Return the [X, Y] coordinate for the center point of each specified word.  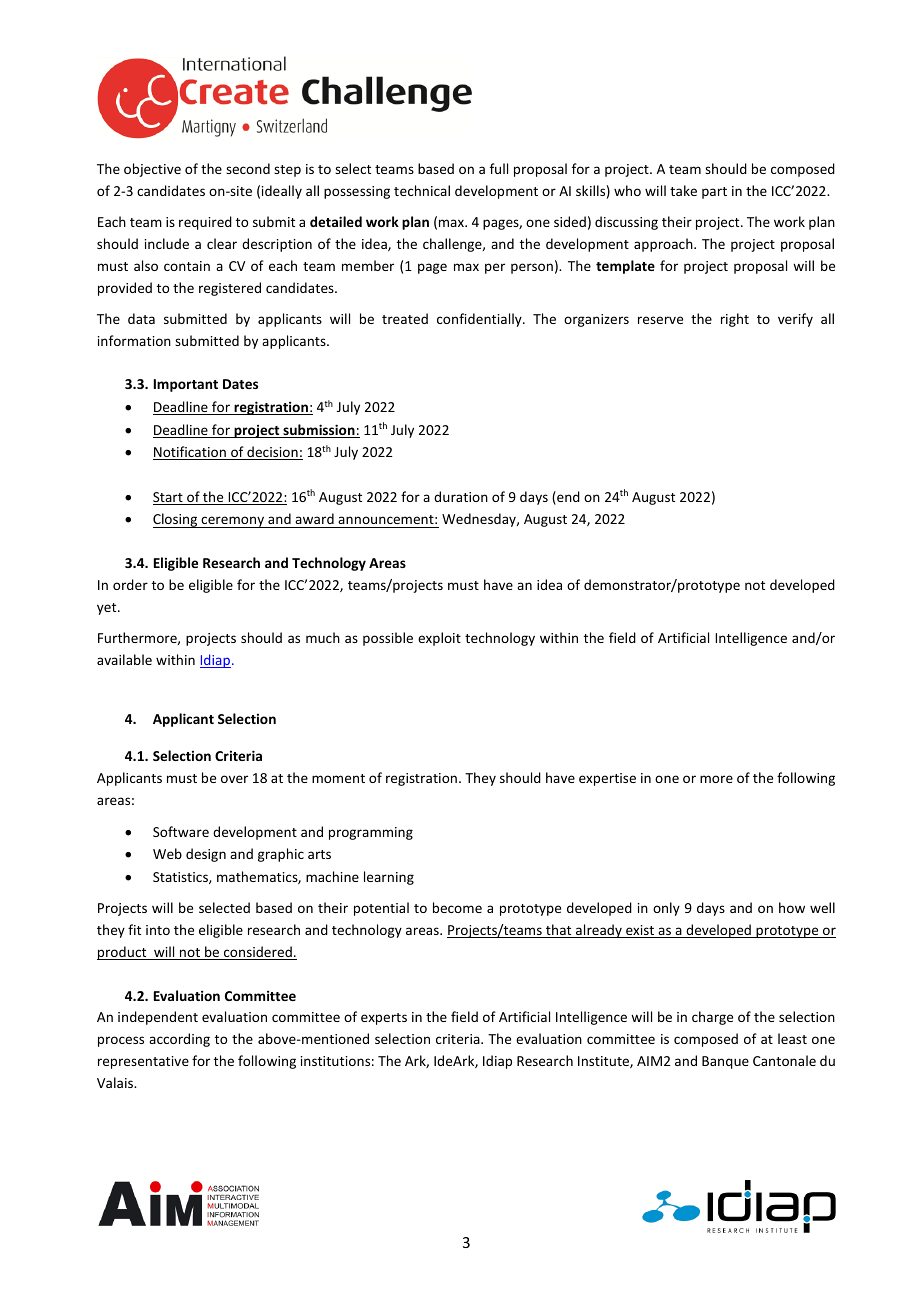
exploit [439, 639]
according [179, 1040]
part [714, 193]
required [205, 223]
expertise [607, 779]
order [130, 584]
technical [422, 190]
